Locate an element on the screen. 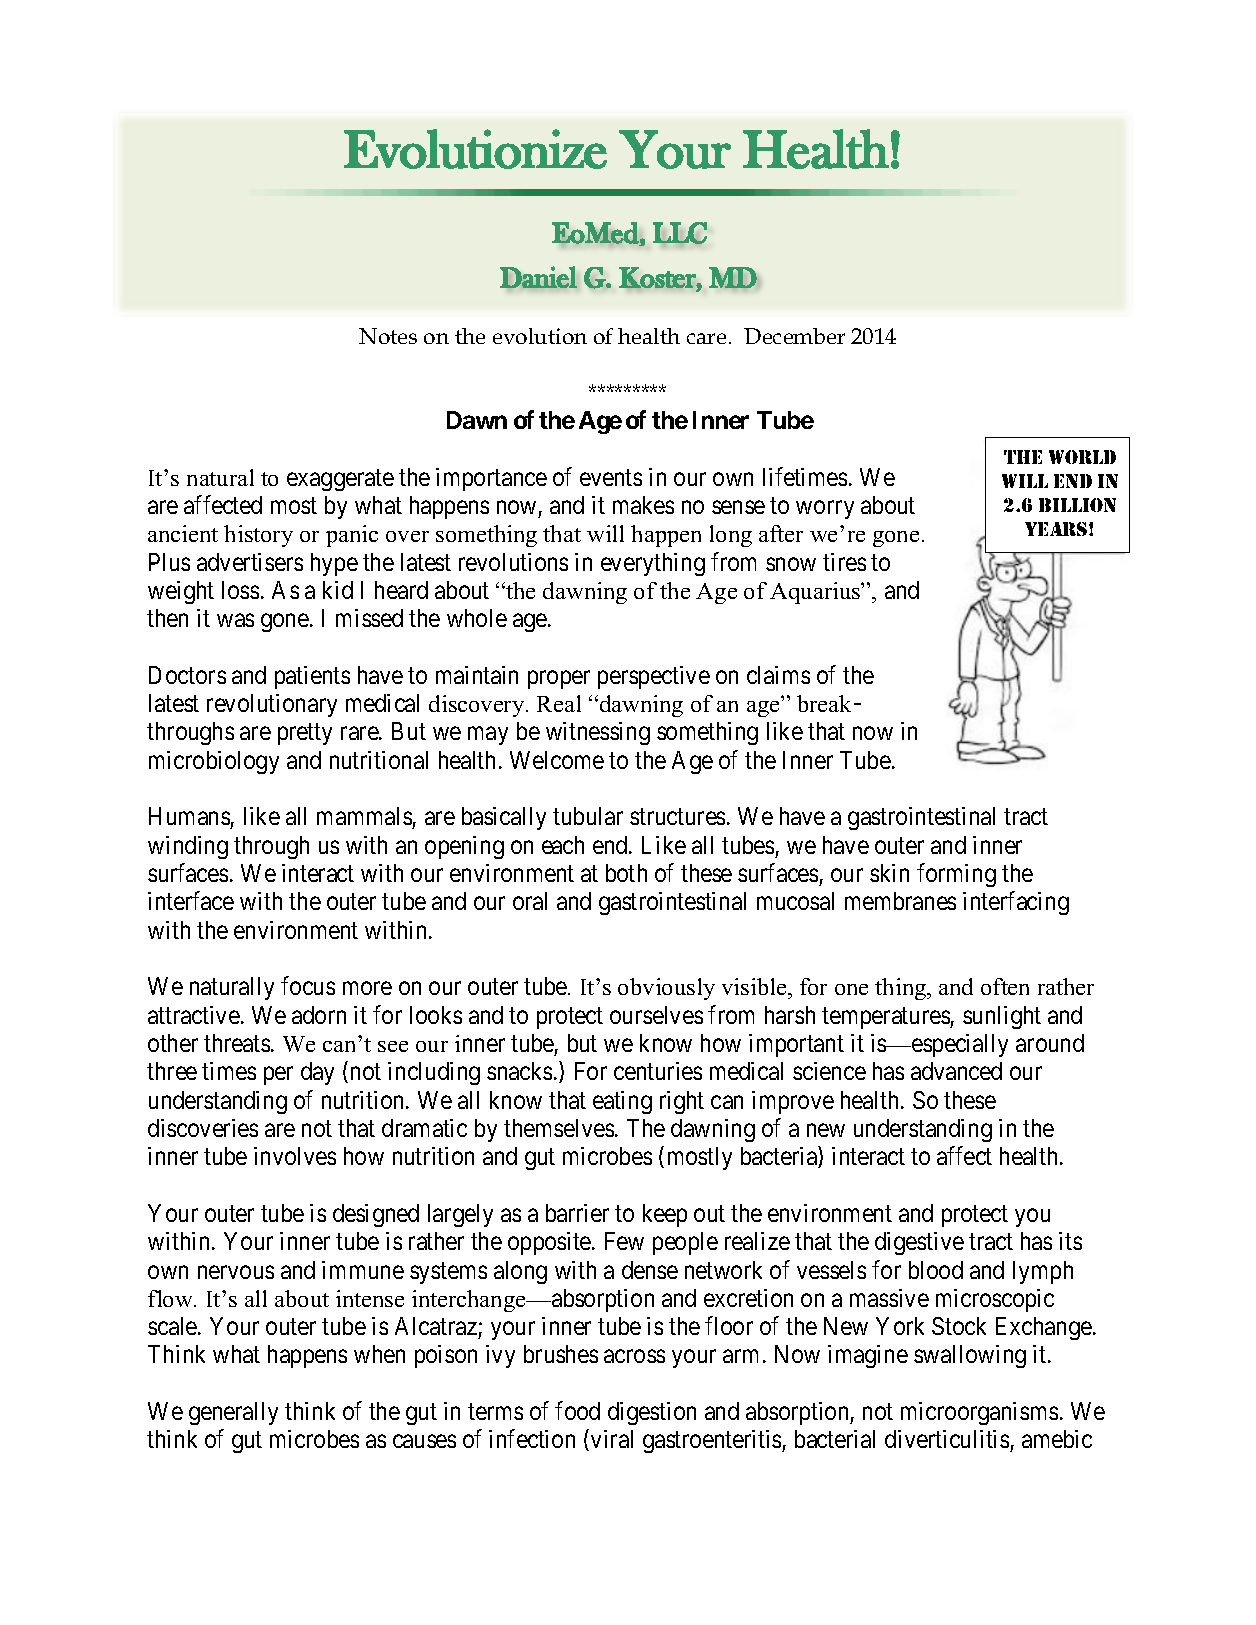  LLC is located at coordinates (680, 233).
